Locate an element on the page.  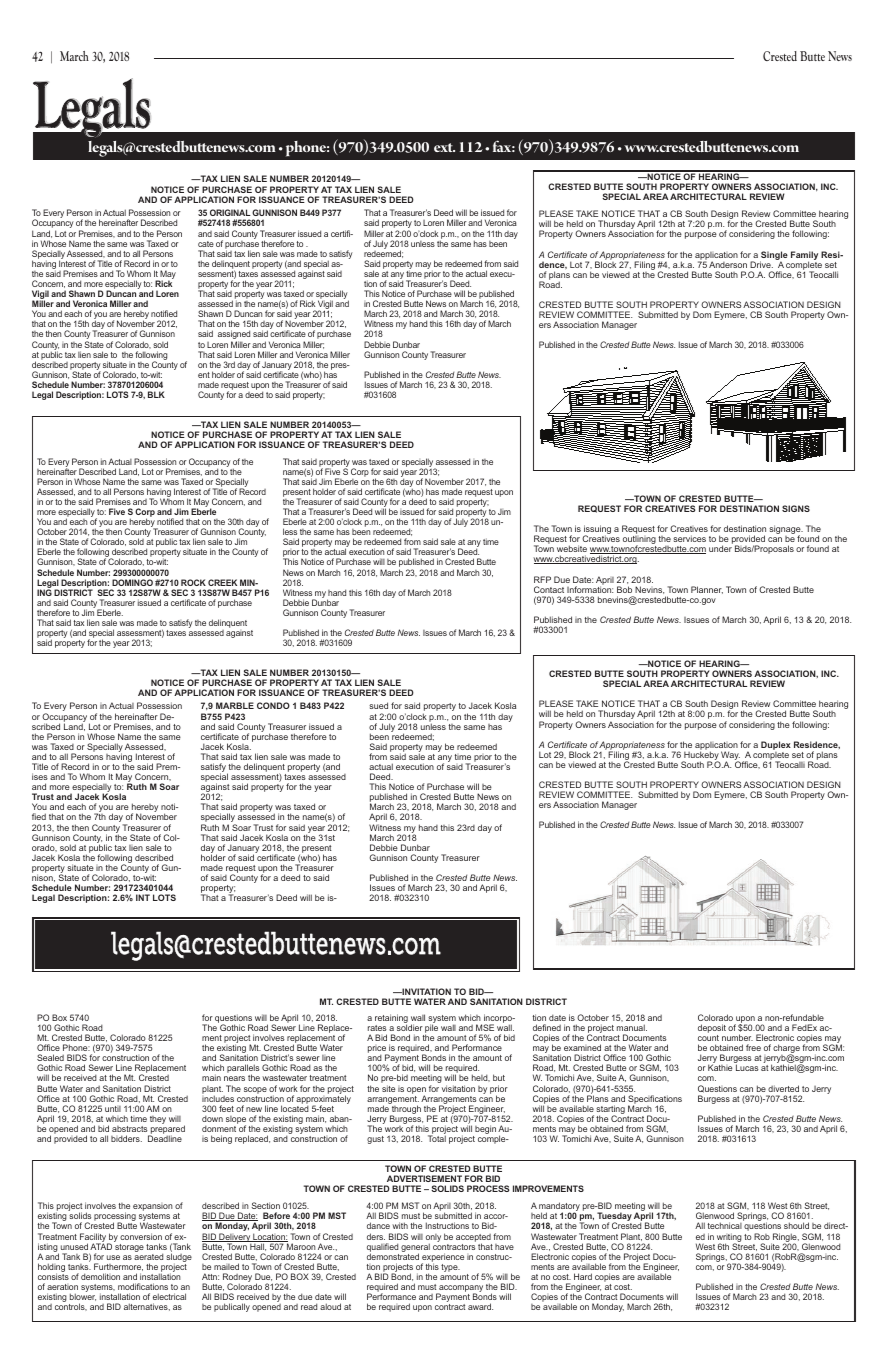
Single is located at coordinates (774, 256).
